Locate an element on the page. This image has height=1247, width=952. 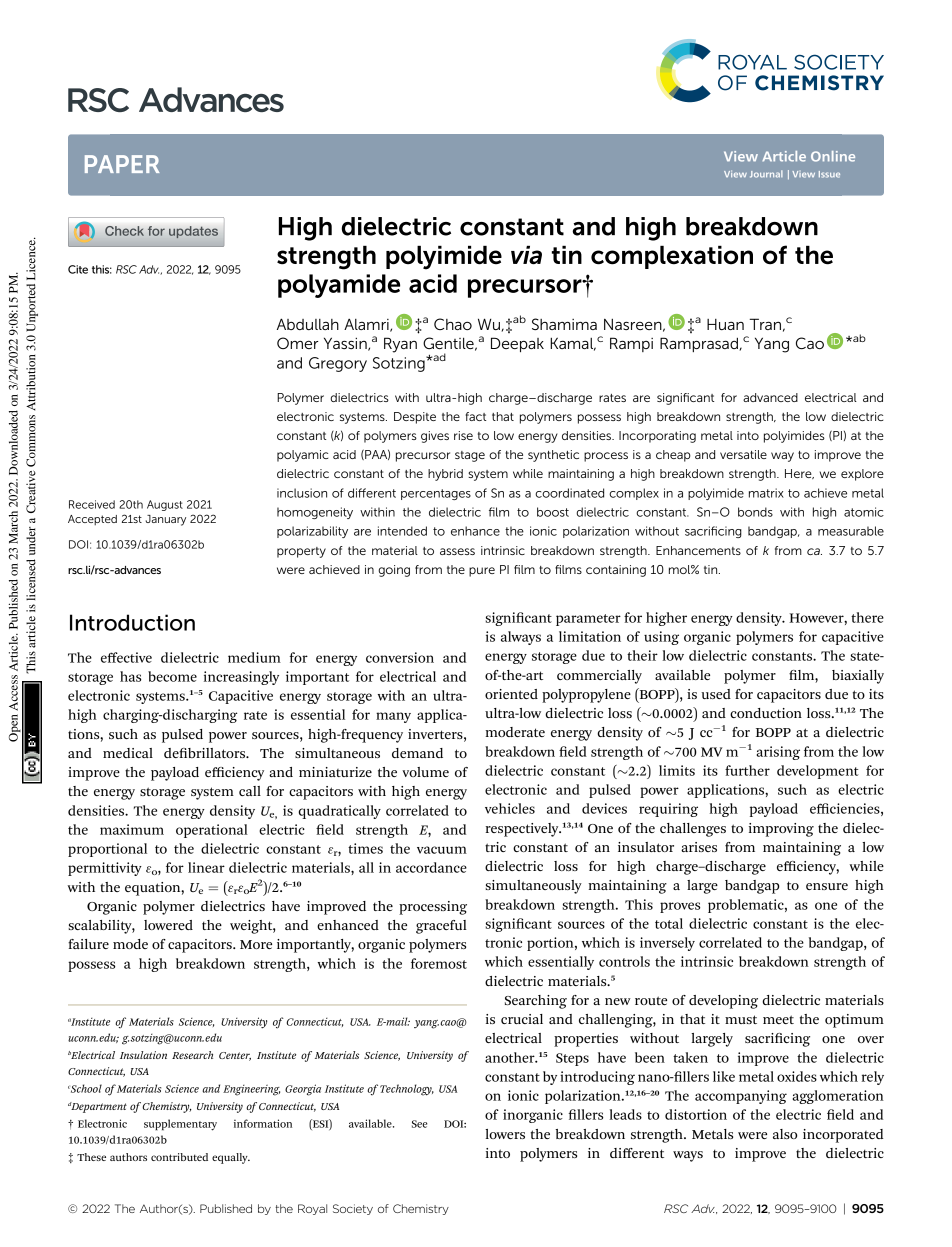
lowers is located at coordinates (505, 1134).
